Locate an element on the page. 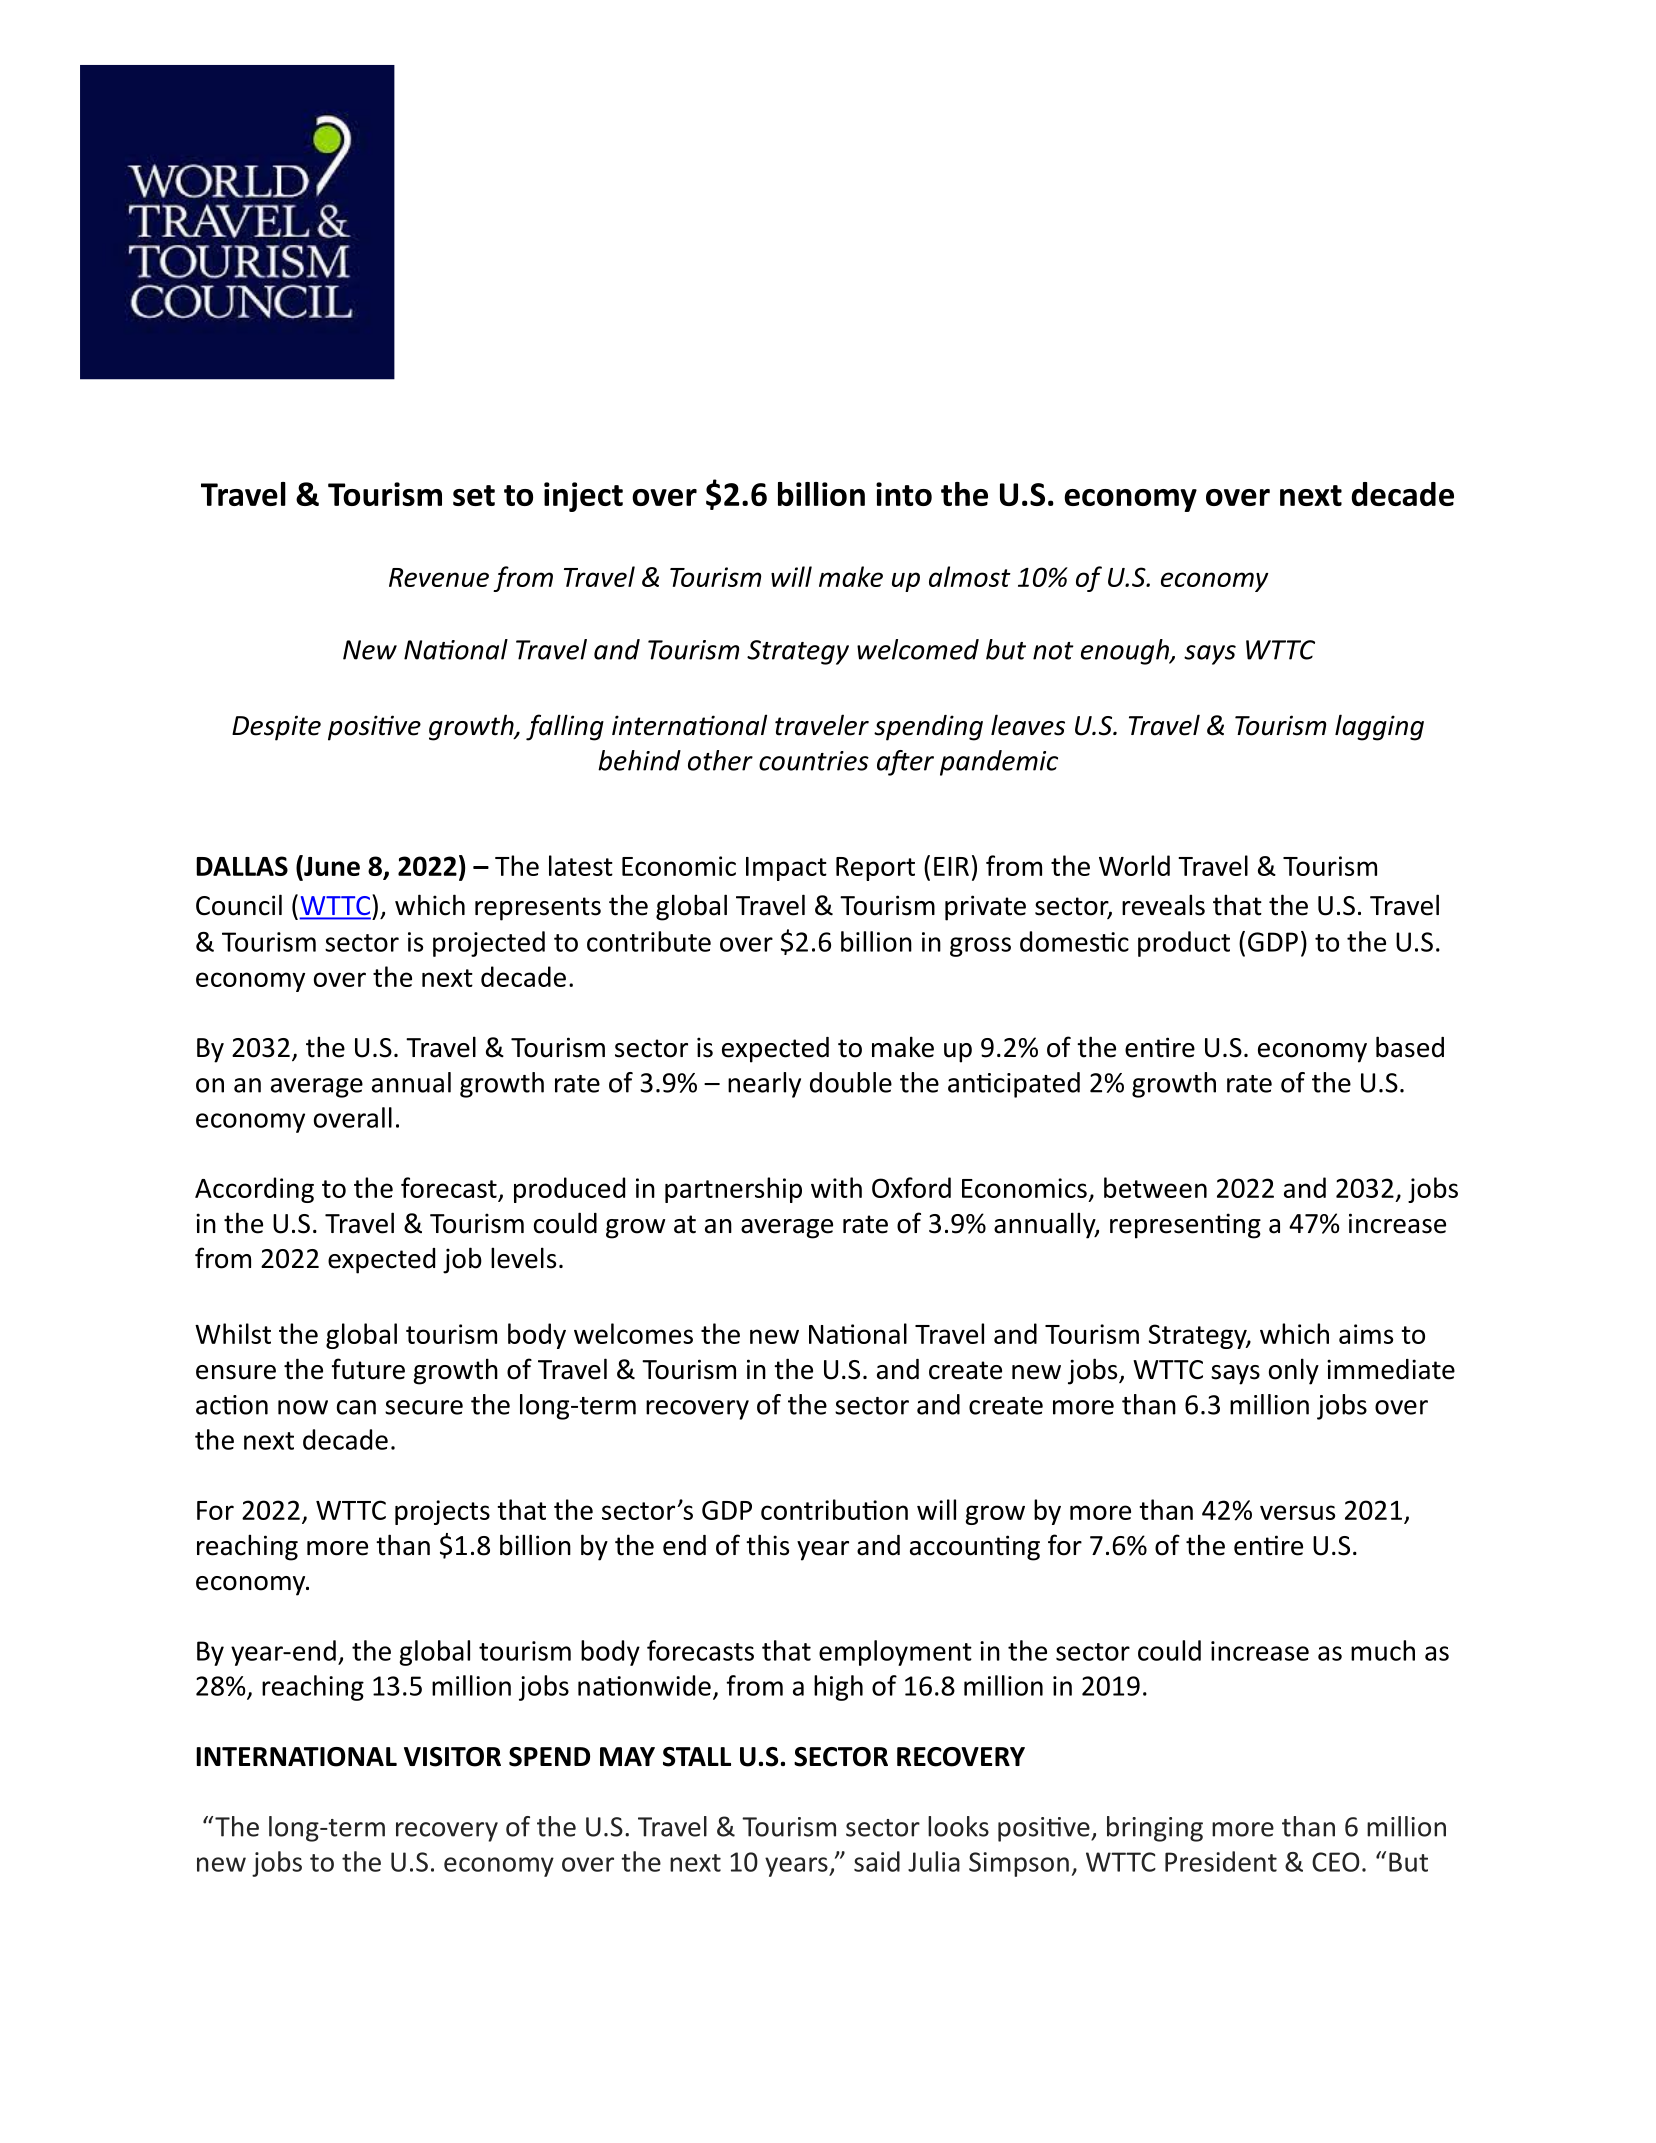 This page has height=2143, width=1656. Revenue is located at coordinates (439, 577).
